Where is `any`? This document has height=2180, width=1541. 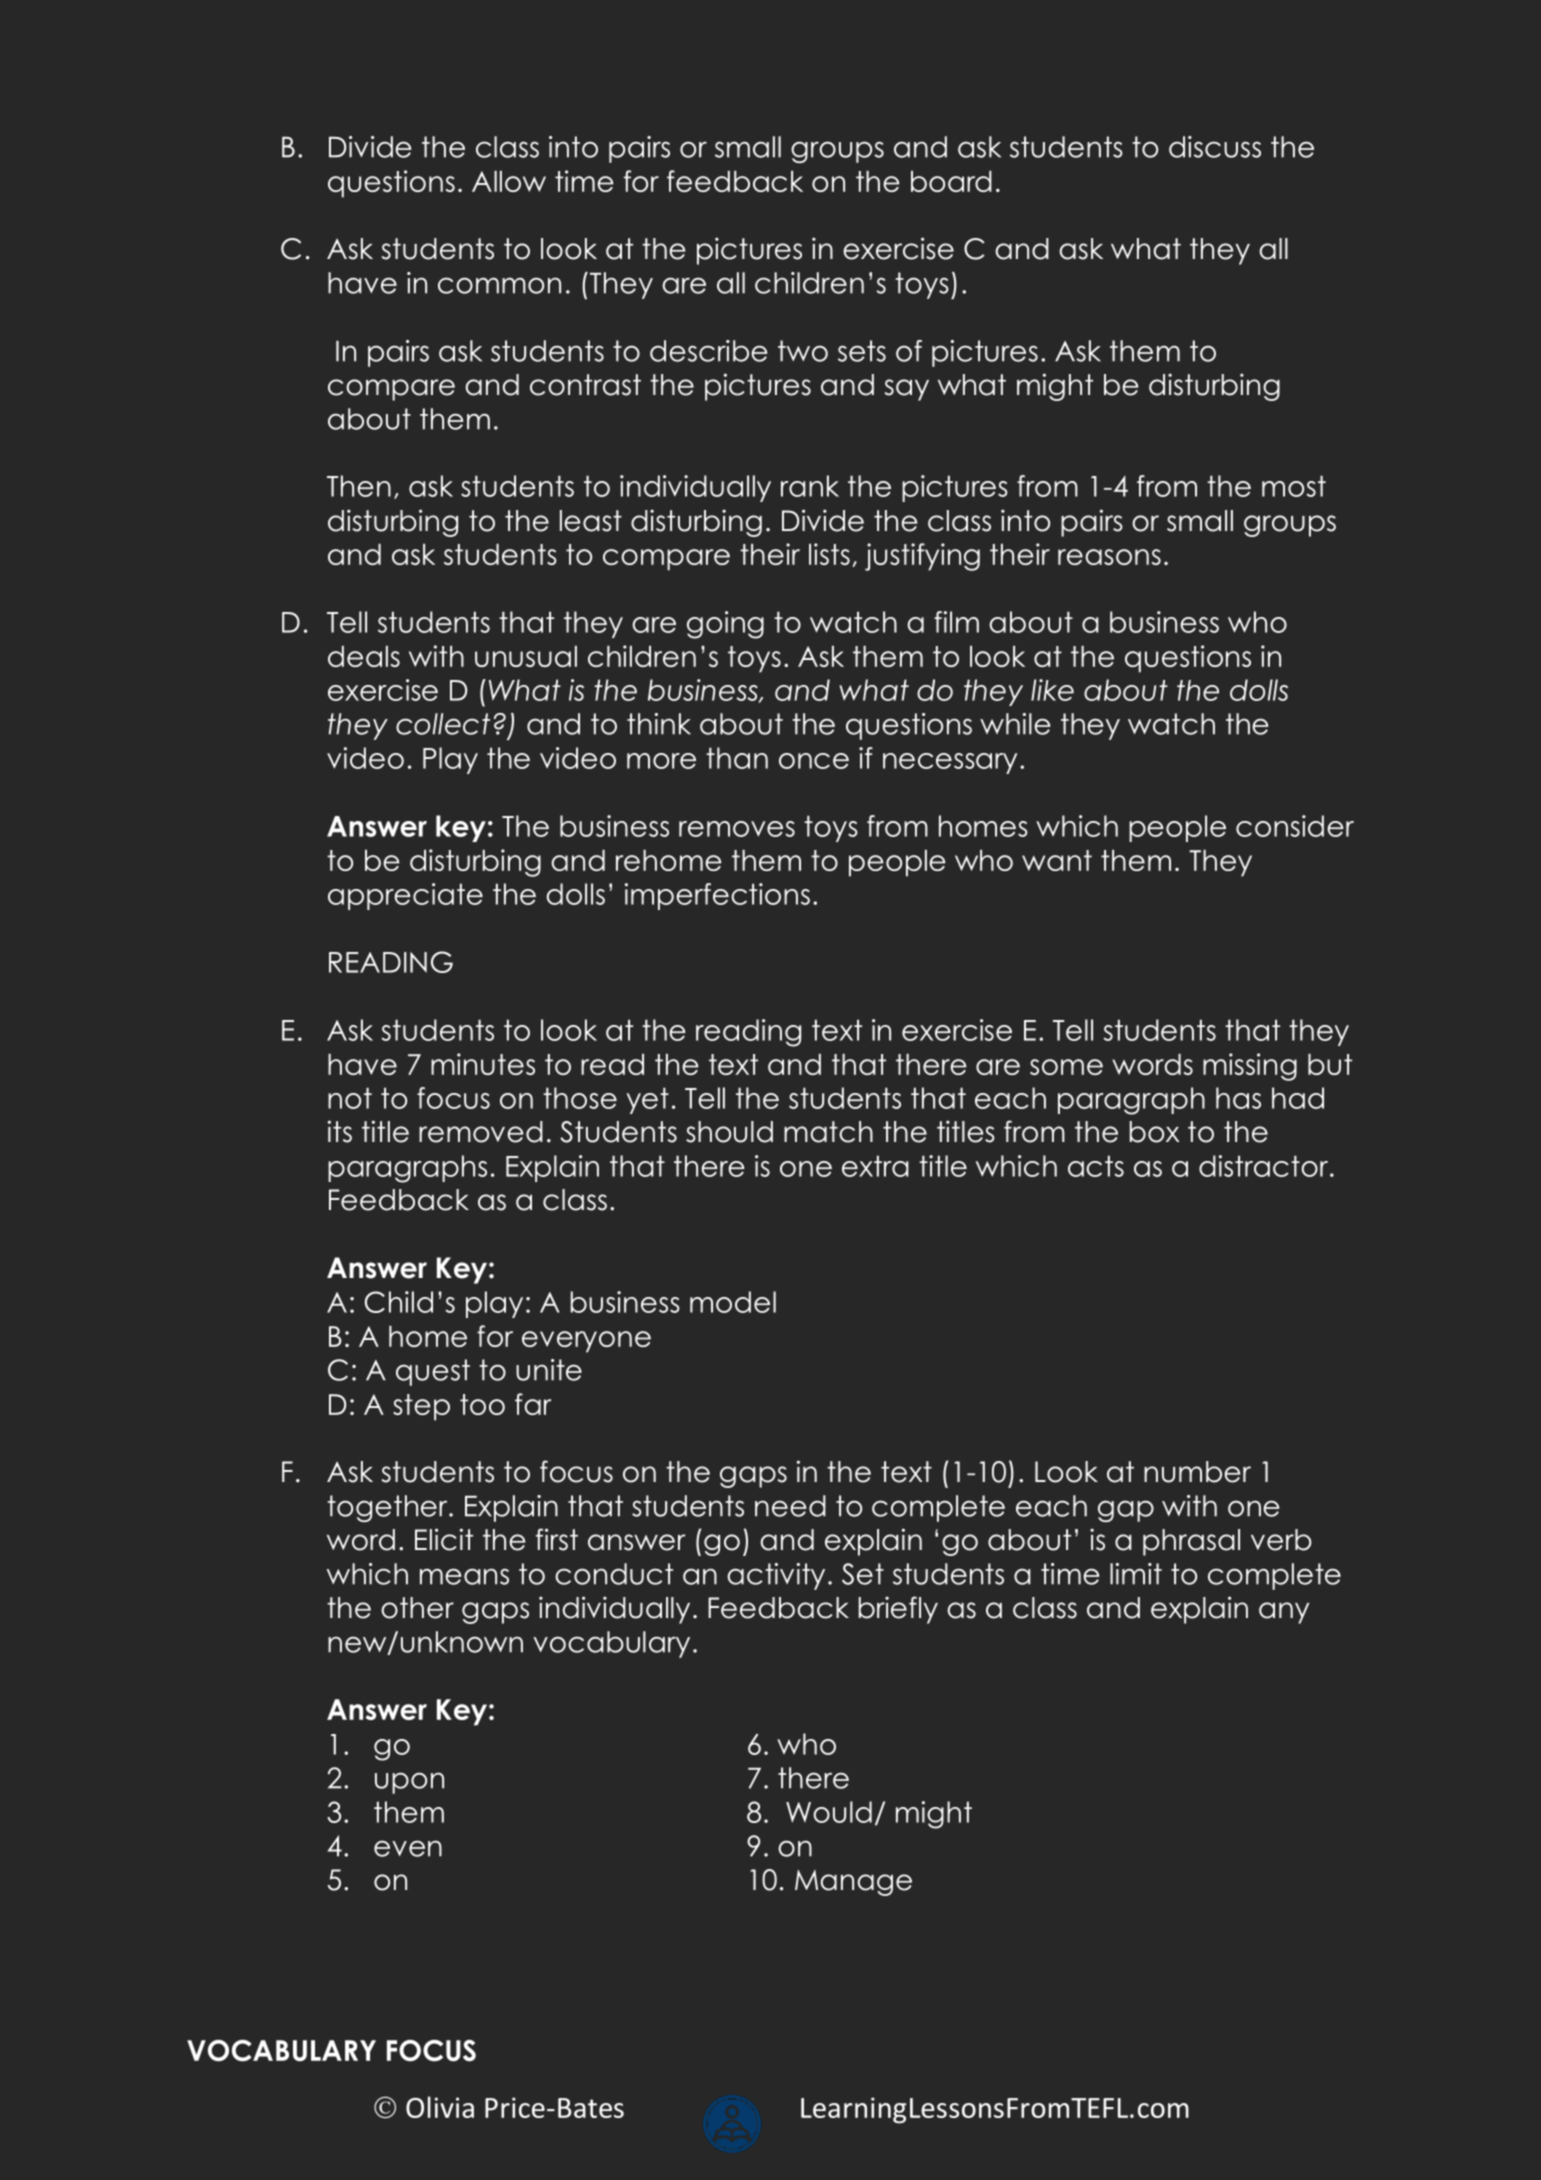 any is located at coordinates (1284, 1613).
